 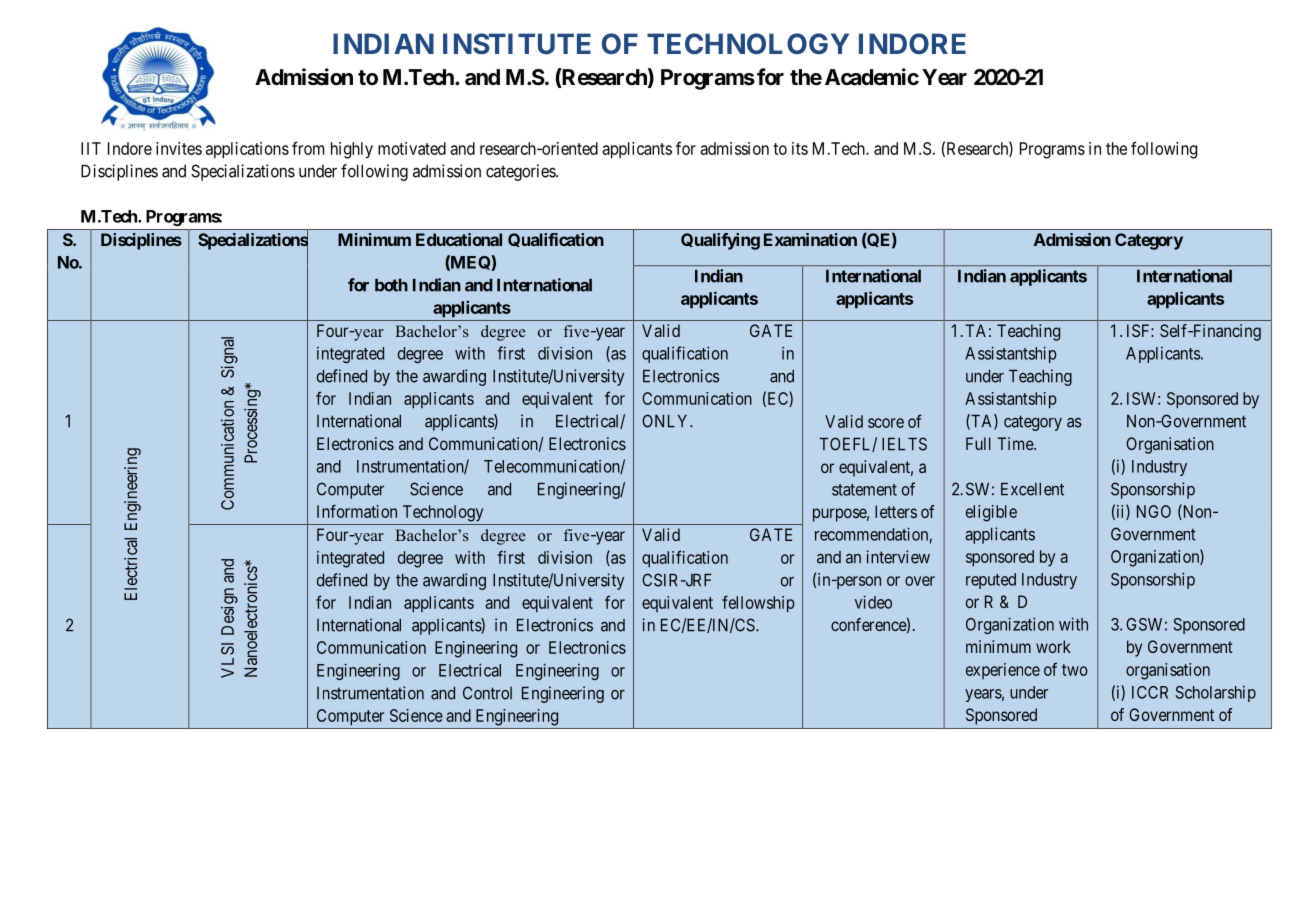 I want to click on statement, so click(x=864, y=490).
